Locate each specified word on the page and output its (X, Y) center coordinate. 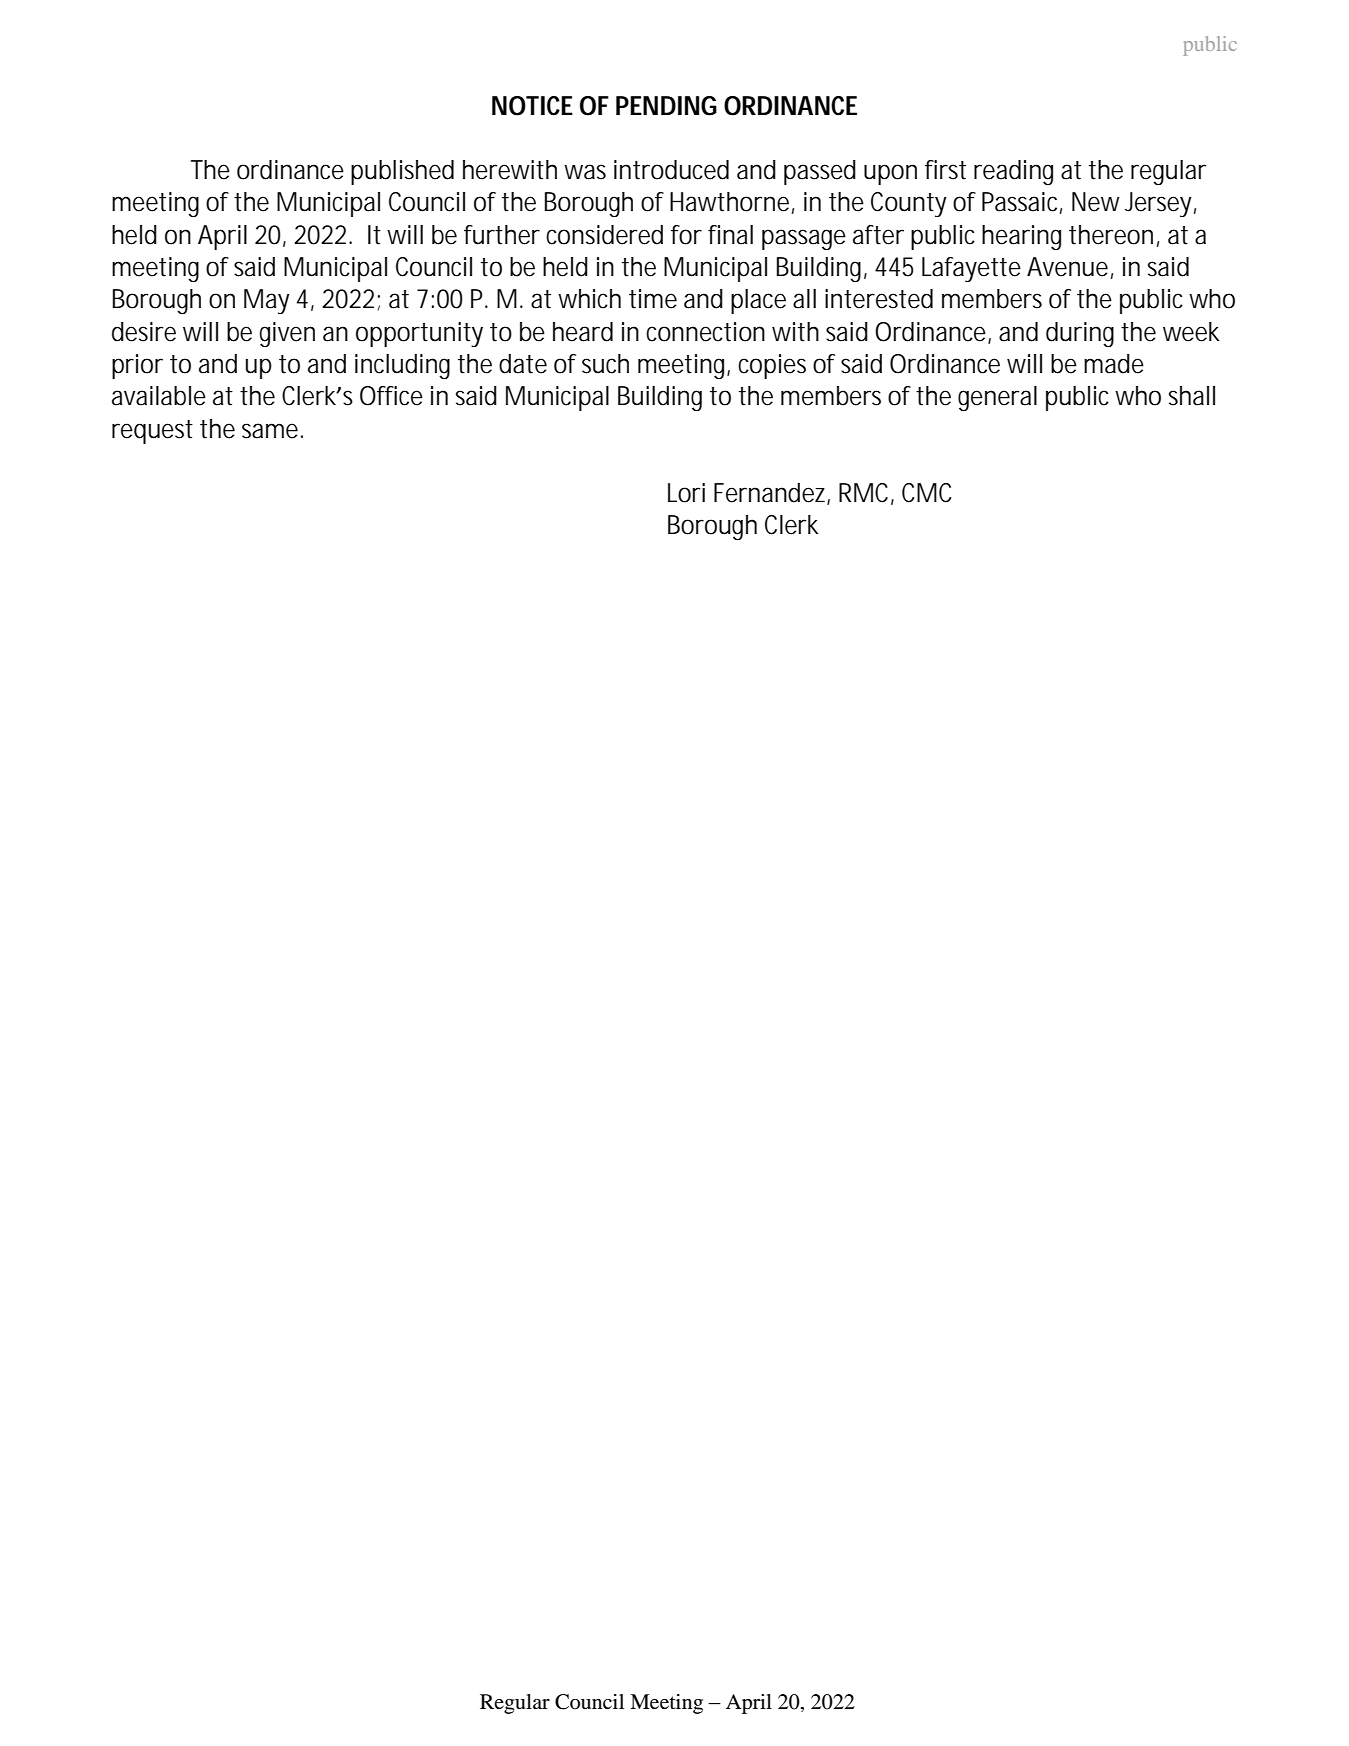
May (267, 301)
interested (879, 299)
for (686, 235)
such (605, 364)
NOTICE (532, 106)
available (159, 396)
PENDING (666, 106)
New (1096, 202)
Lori (686, 493)
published (402, 172)
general (997, 398)
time (653, 299)
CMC (927, 493)
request (152, 432)
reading (1013, 172)
